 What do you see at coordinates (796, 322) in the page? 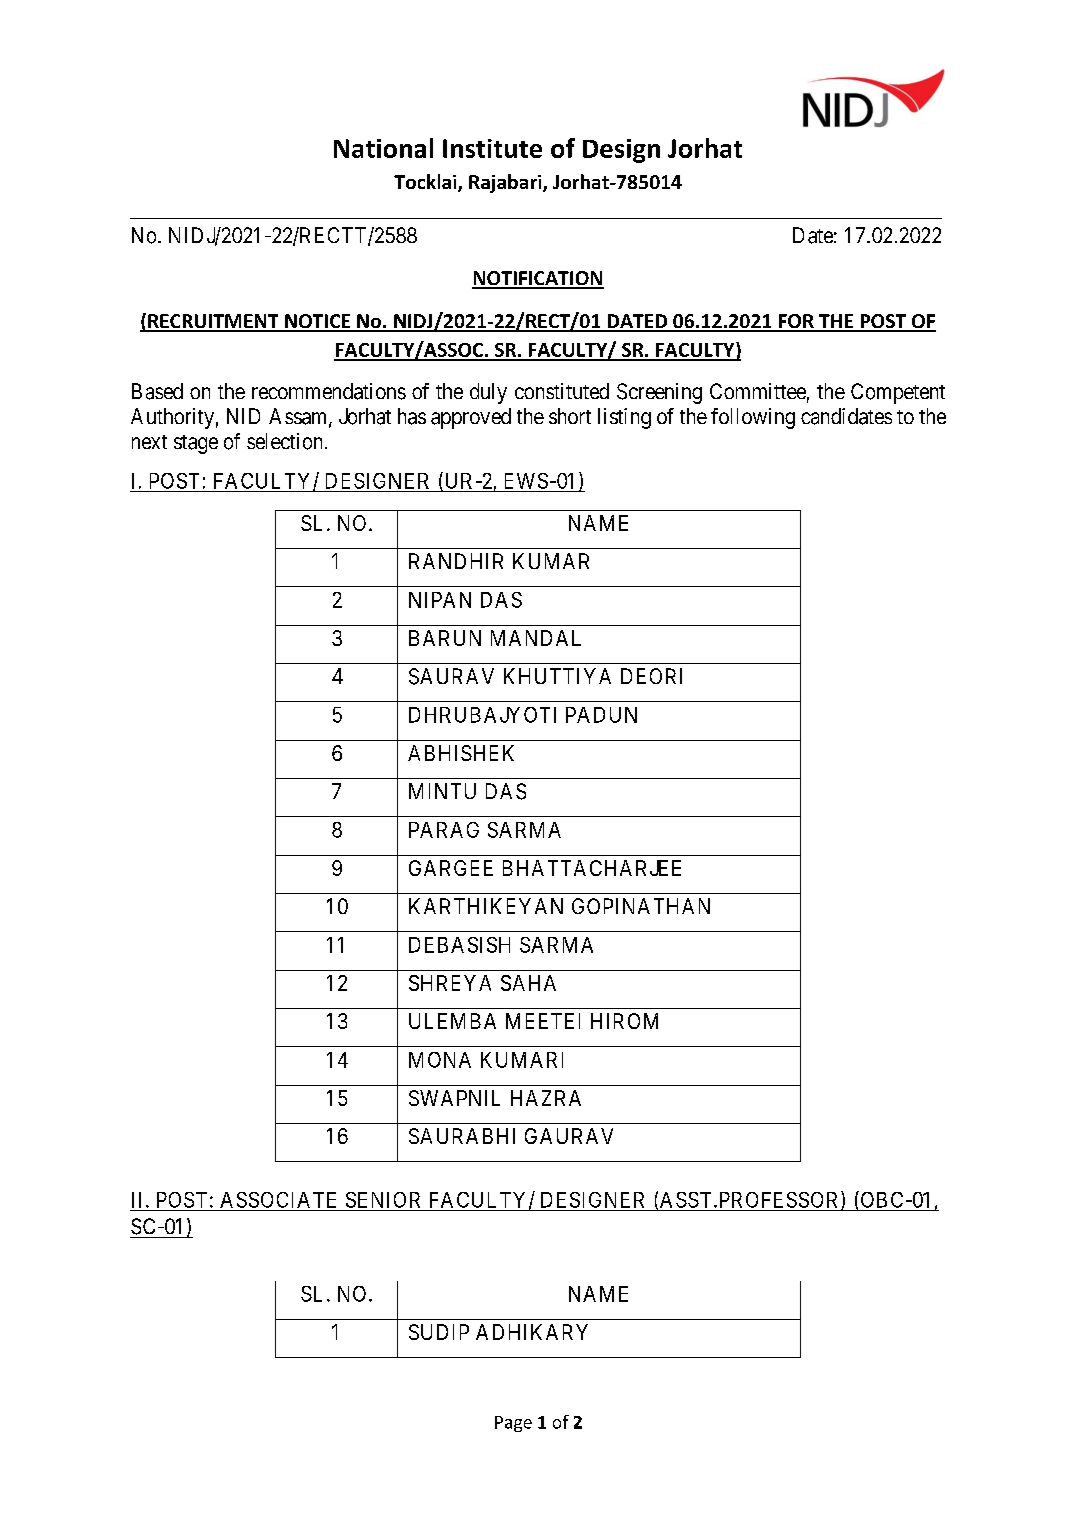
I see `FOR` at bounding box center [796, 322].
